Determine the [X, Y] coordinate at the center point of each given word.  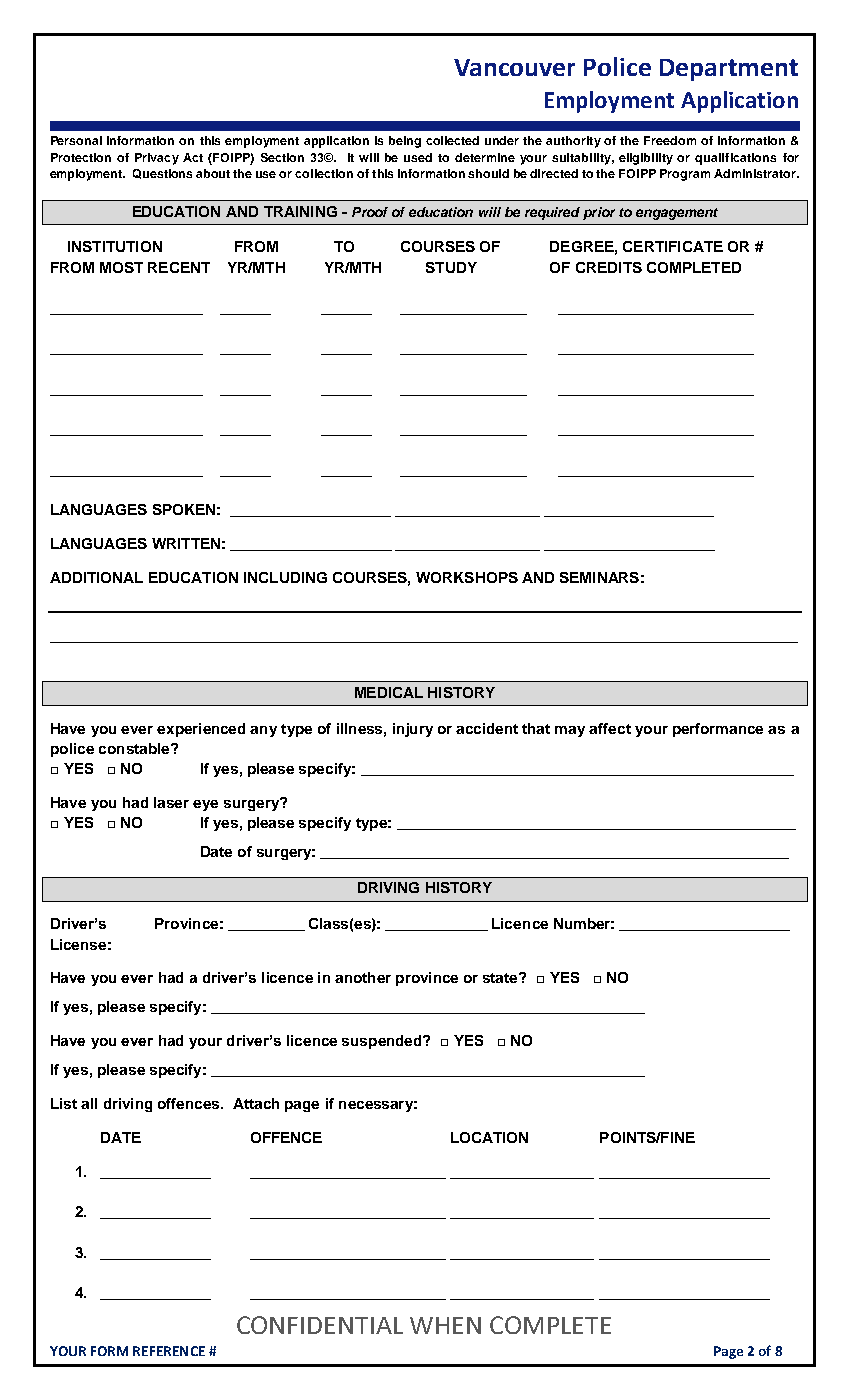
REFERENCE [169, 1351]
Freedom [670, 140]
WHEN [445, 1325]
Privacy [157, 159]
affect [610, 728]
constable [135, 748]
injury [413, 730]
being [405, 142]
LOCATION [489, 1137]
